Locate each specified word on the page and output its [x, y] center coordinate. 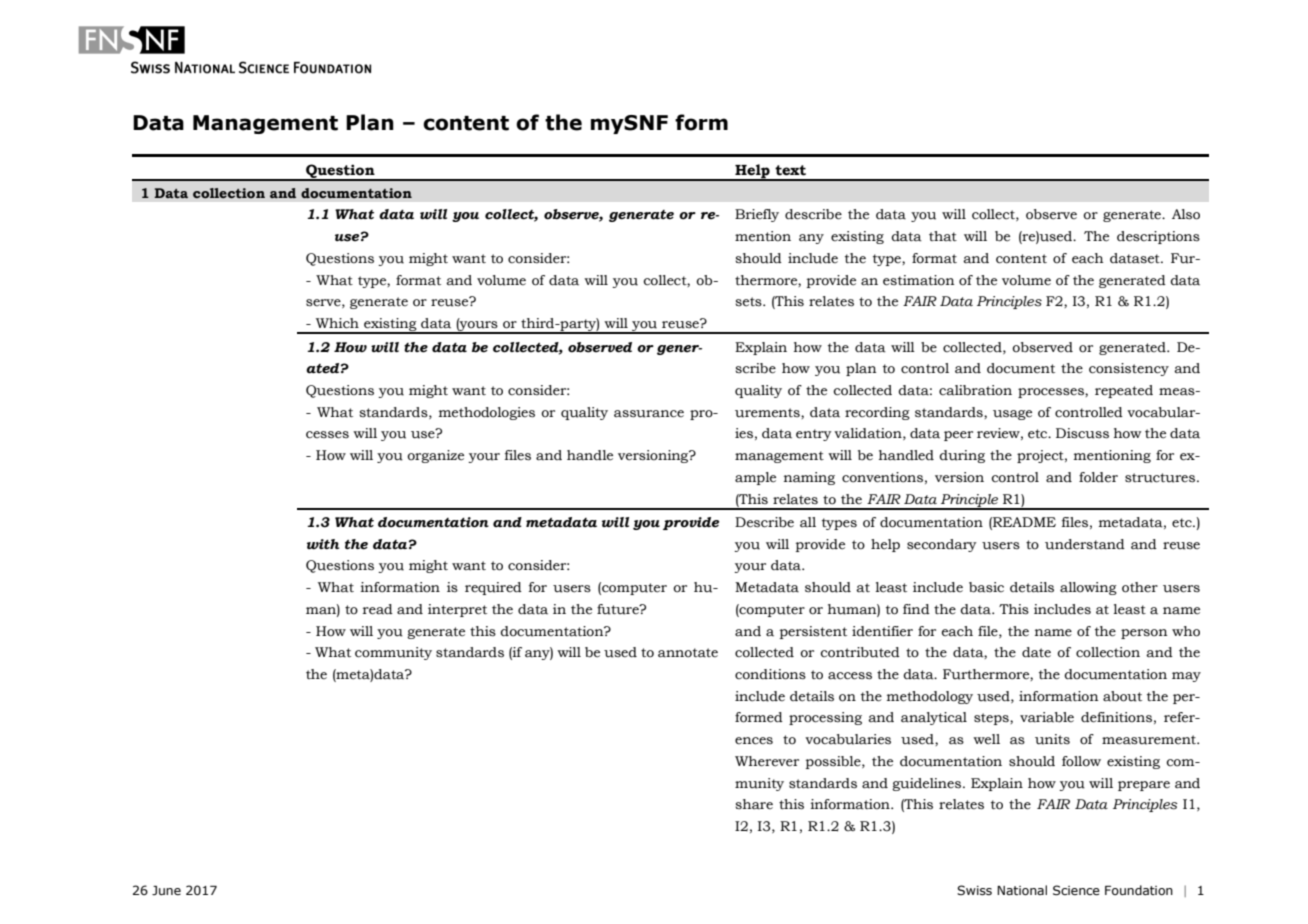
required [493, 588]
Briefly [757, 215]
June [166, 890]
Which [337, 323]
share [754, 804]
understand [1085, 544]
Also [1186, 214]
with [323, 544]
